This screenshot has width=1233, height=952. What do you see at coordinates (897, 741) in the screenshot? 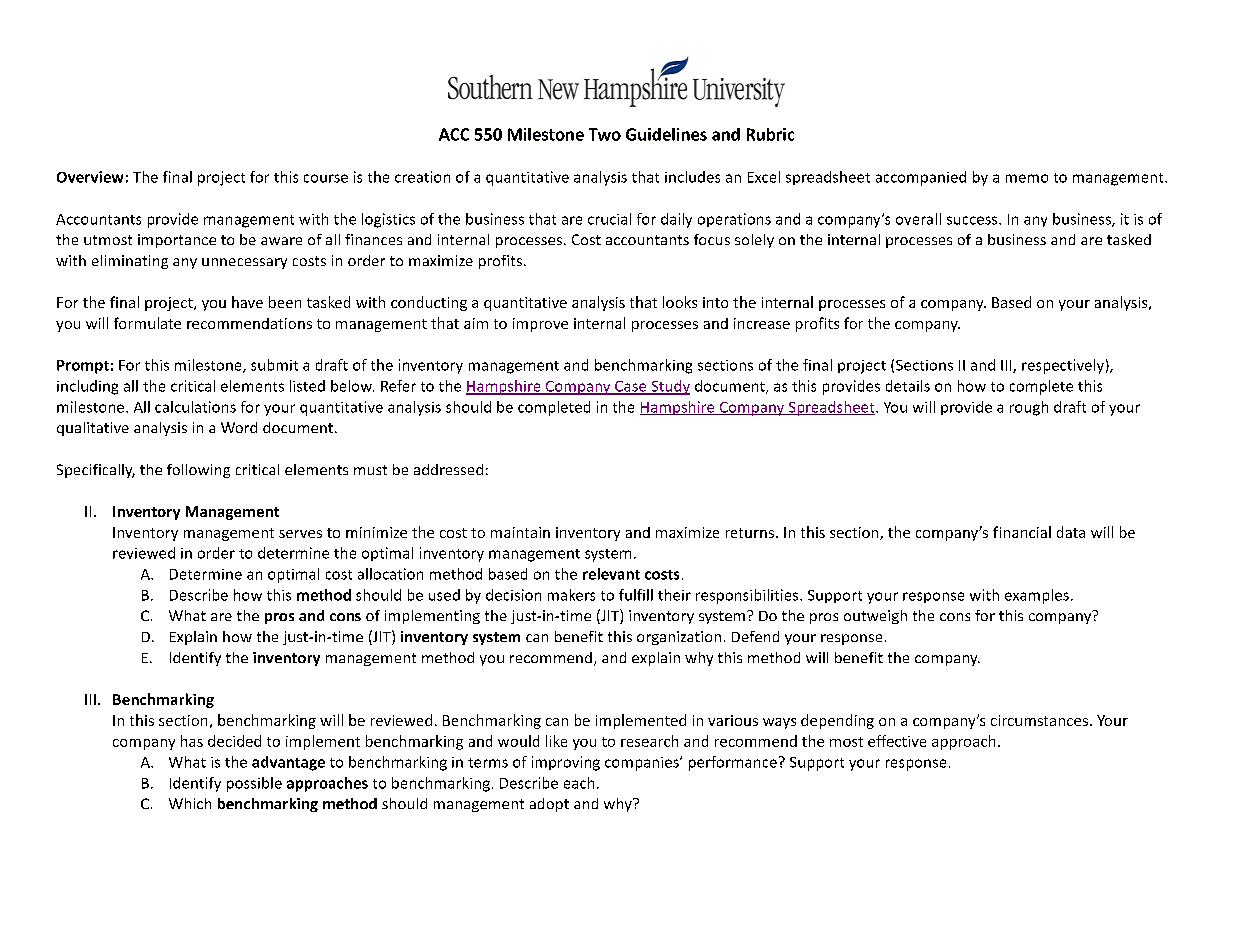
I see `effective` at bounding box center [897, 741].
